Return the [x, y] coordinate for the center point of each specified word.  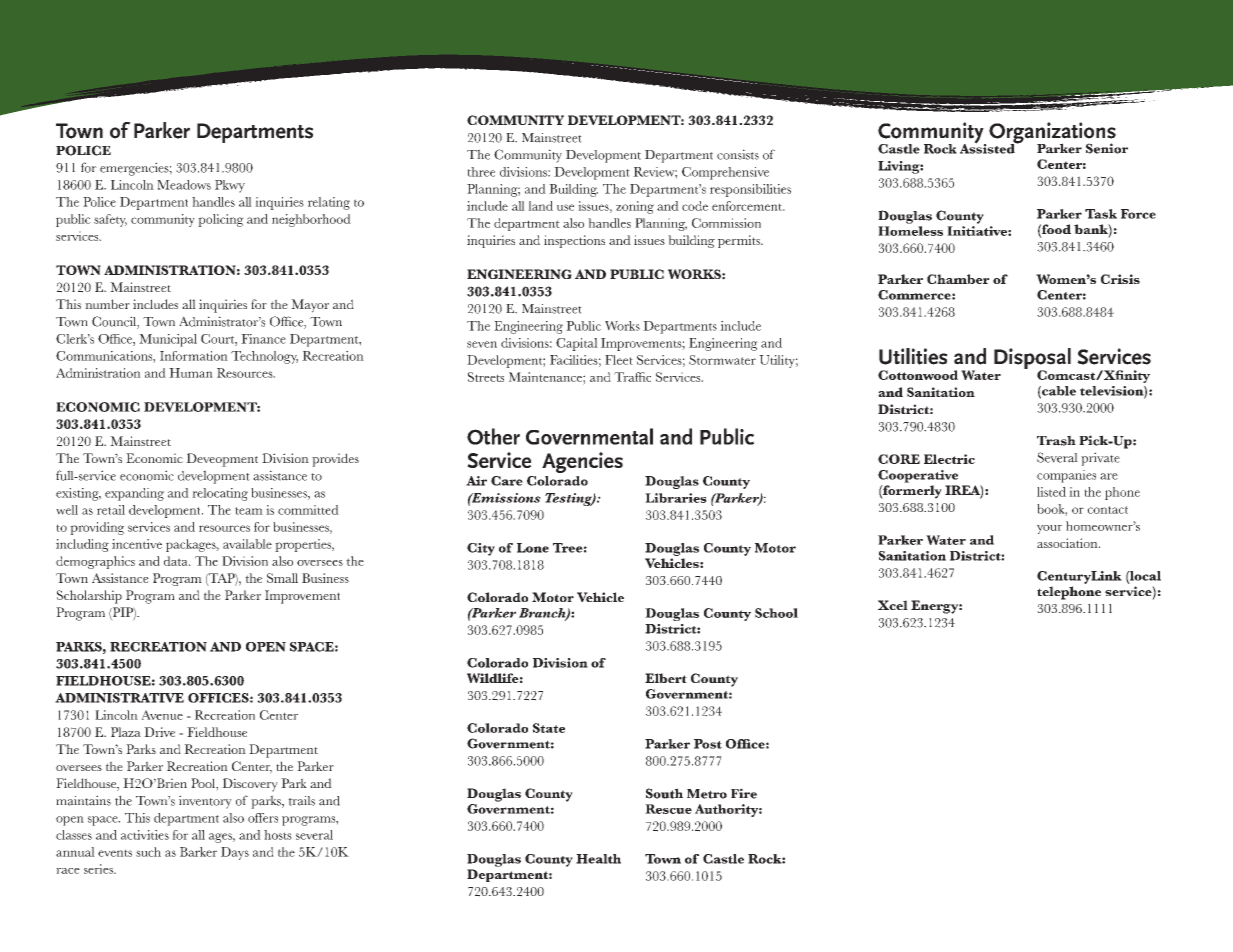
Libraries [676, 498]
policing [221, 220]
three [481, 172]
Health [598, 859]
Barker [198, 852]
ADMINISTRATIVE [119, 698]
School [776, 613]
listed [1051, 492]
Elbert [666, 678]
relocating [220, 494]
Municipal [168, 340]
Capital [577, 344]
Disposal [1032, 360]
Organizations [1052, 134]
